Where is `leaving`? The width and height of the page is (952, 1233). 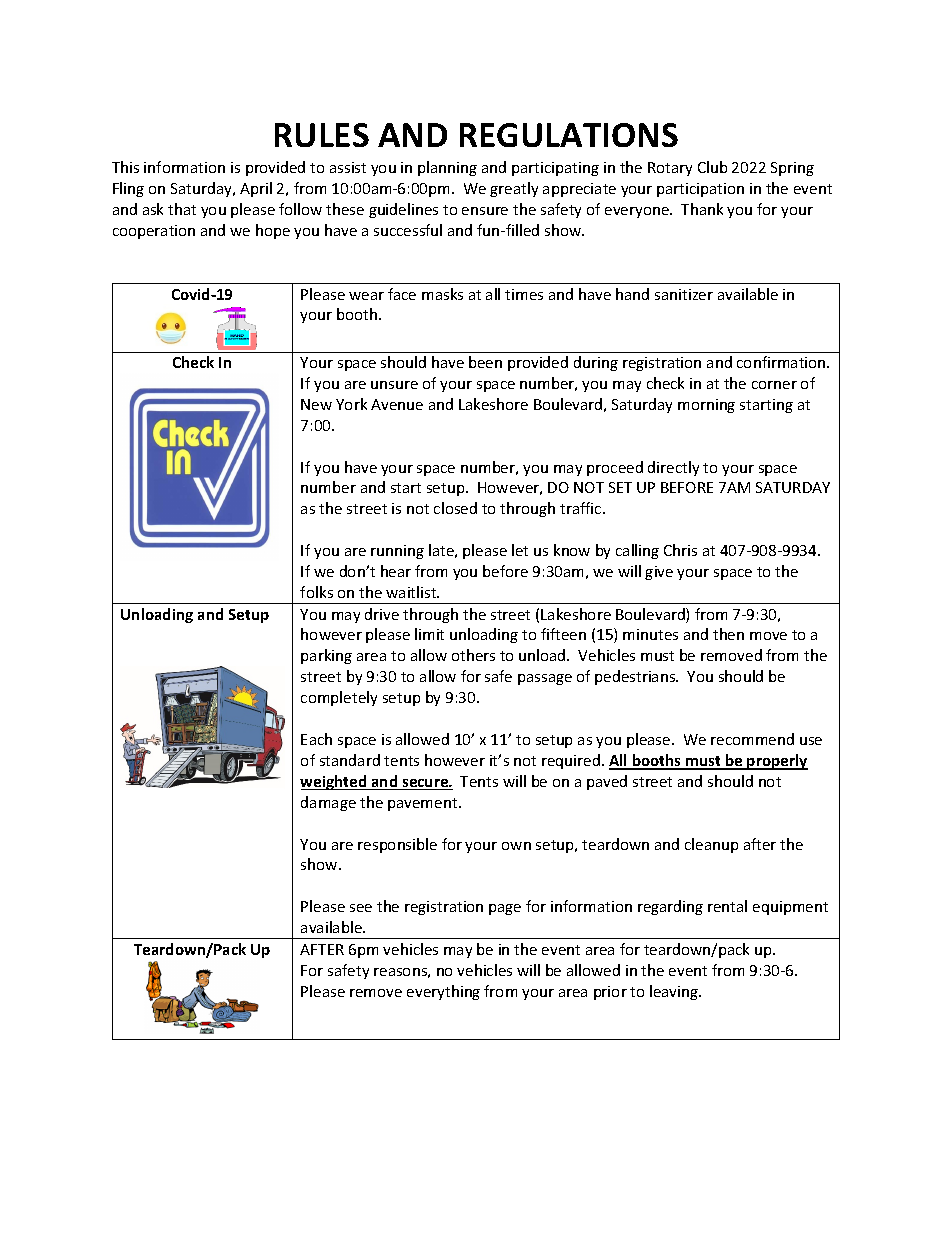
leaving is located at coordinates (675, 992).
